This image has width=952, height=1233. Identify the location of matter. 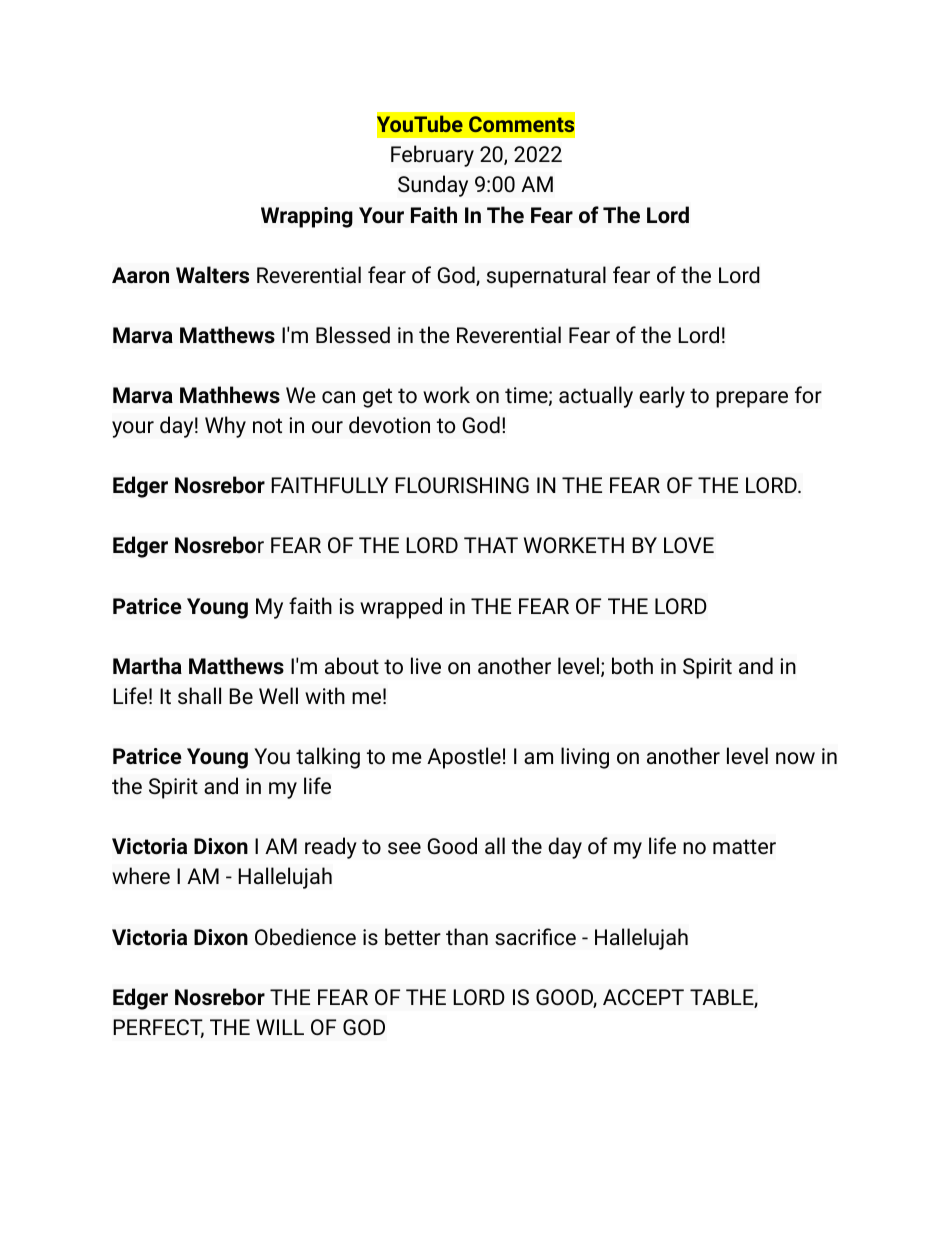
(744, 847).
